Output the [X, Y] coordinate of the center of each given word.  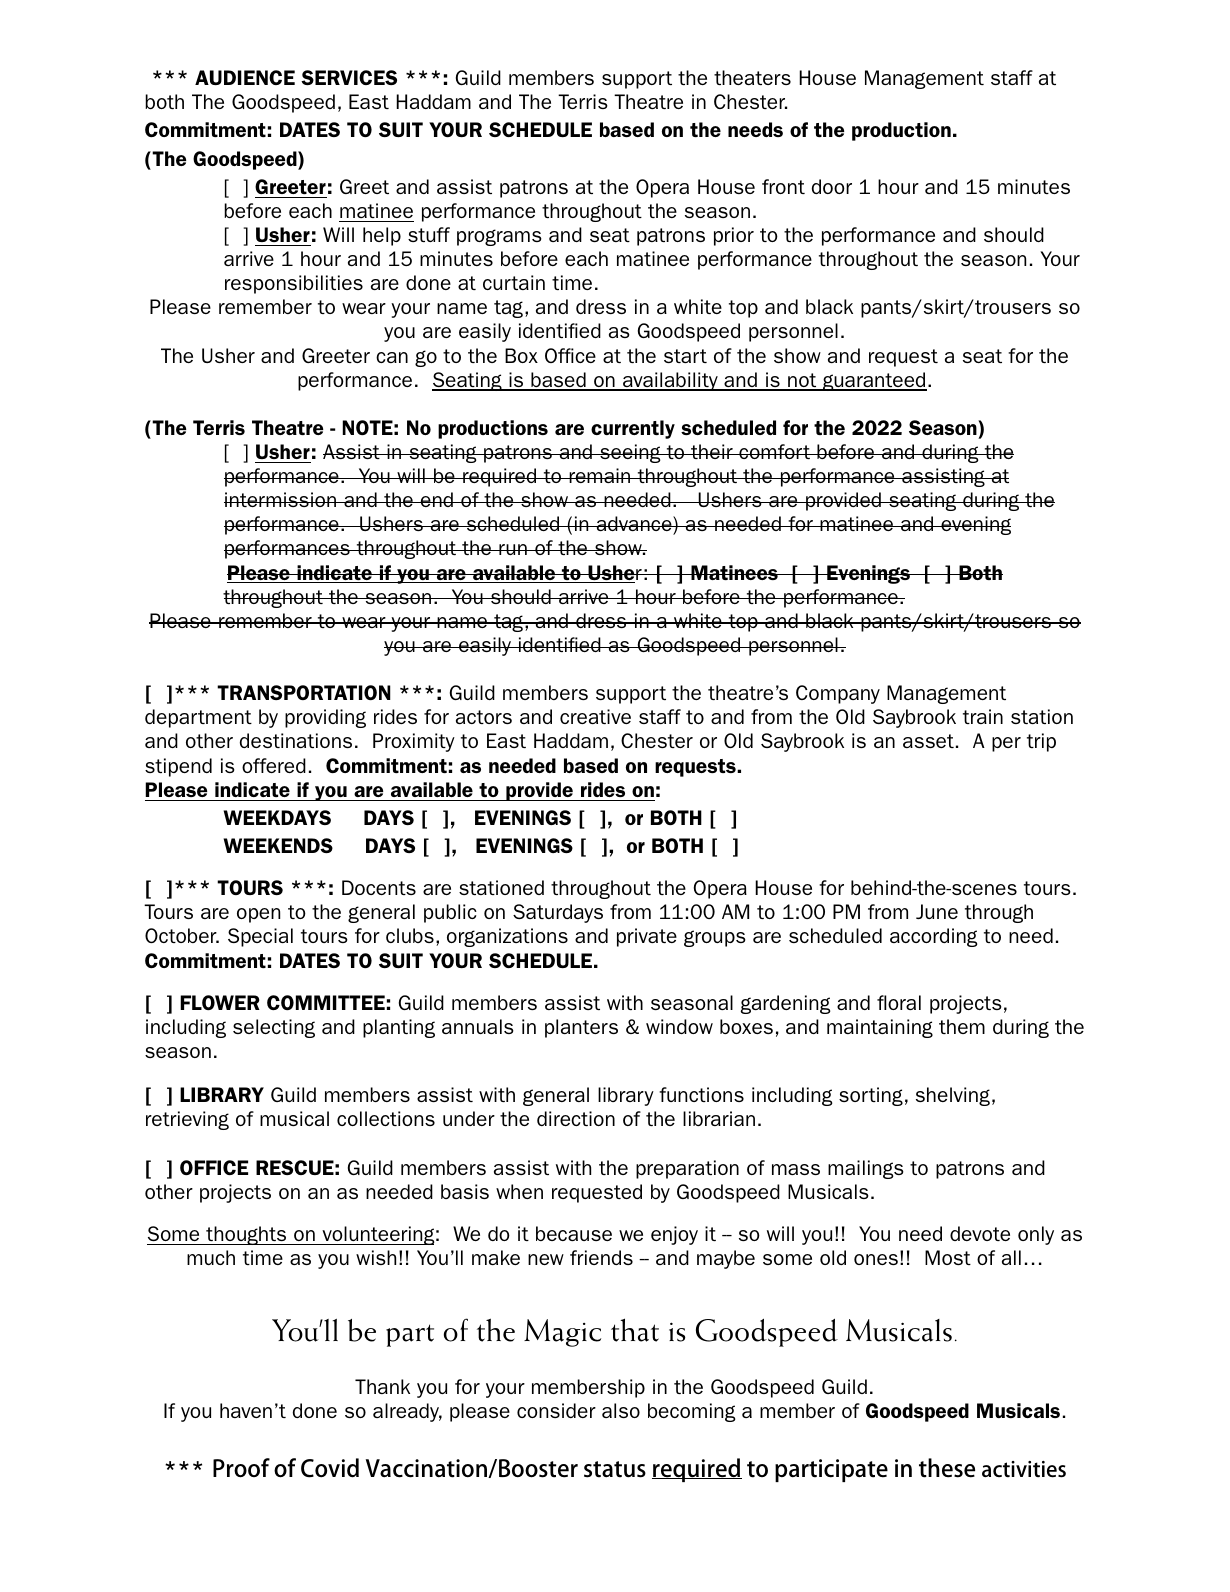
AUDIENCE [245, 77]
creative [595, 716]
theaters [752, 77]
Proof [241, 1468]
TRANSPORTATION [304, 692]
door [832, 186]
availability [670, 381]
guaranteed [874, 381]
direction [576, 1118]
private [647, 937]
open [258, 915]
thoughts [246, 1235]
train [983, 716]
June [937, 911]
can [392, 357]
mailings [866, 1169]
